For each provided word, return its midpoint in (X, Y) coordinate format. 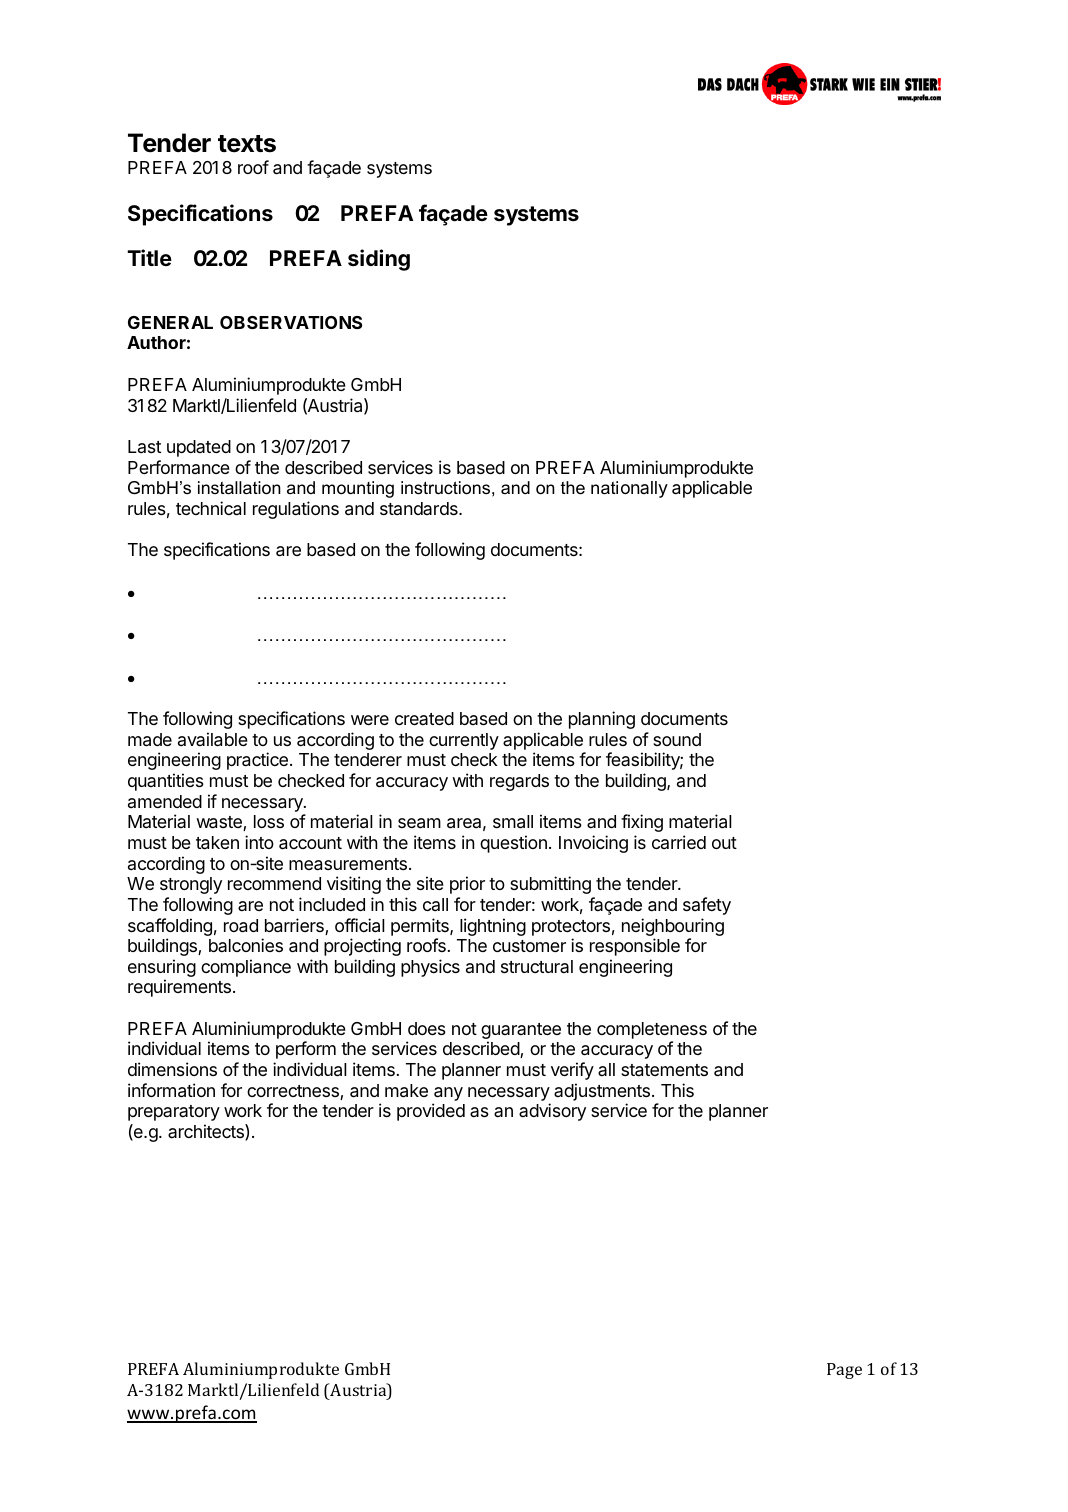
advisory (552, 1112)
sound (677, 739)
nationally (629, 489)
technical (211, 508)
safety (707, 906)
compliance (246, 968)
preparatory (174, 1113)
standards (420, 508)
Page (844, 1371)
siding (379, 260)
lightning (493, 927)
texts (247, 144)
